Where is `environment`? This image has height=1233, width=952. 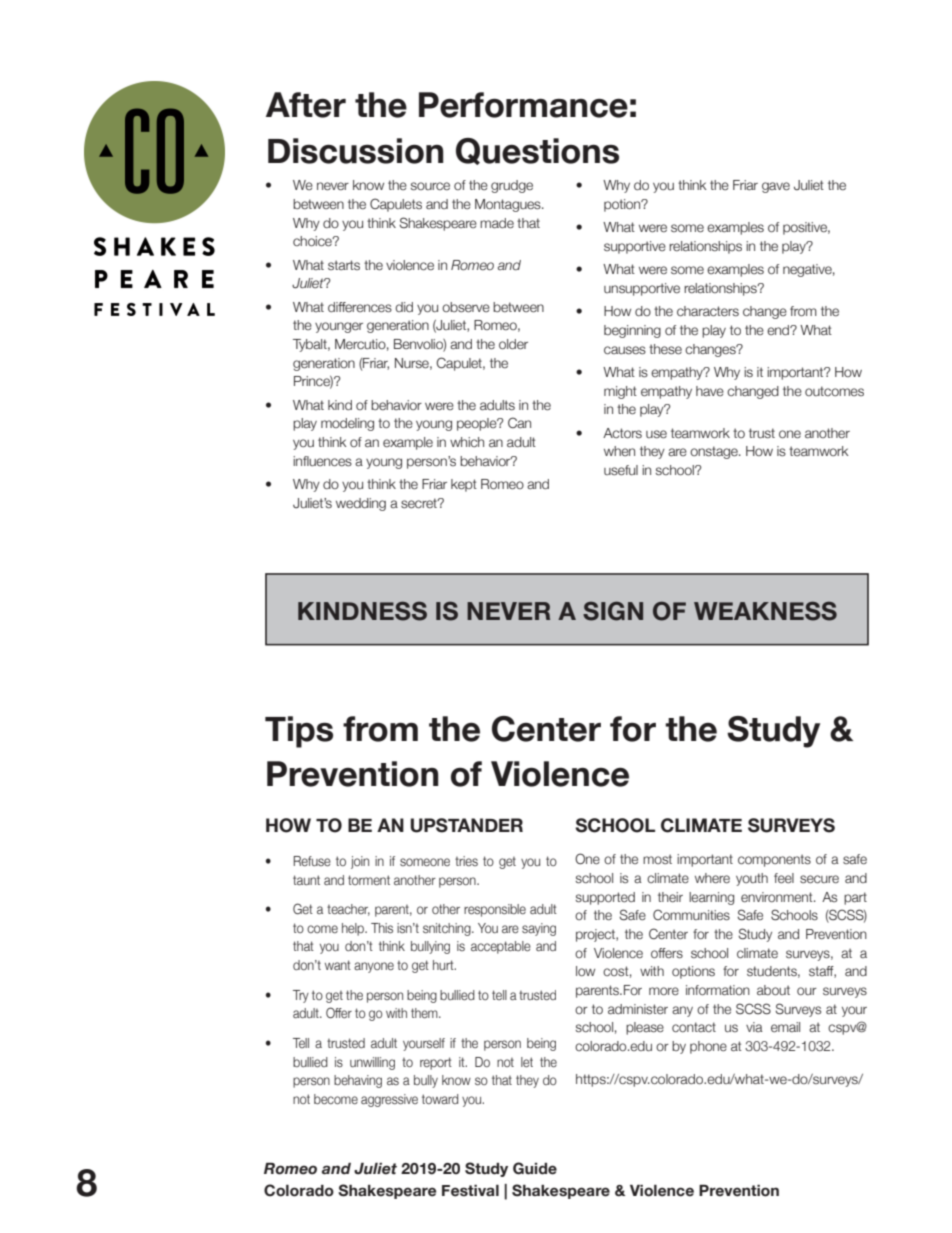 environment is located at coordinates (778, 897).
